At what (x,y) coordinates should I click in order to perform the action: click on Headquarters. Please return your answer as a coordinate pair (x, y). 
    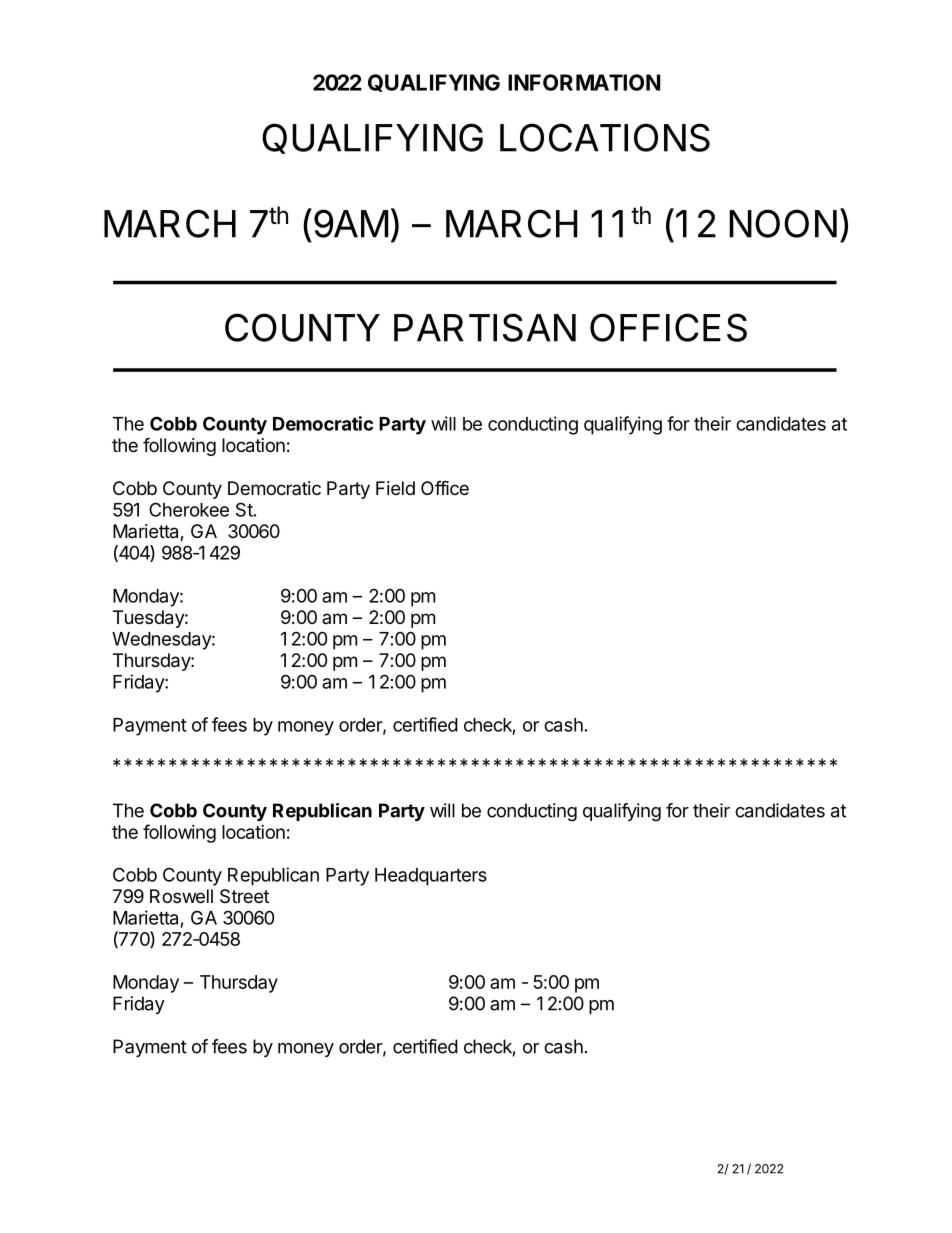
    Looking at the image, I should click on (431, 877).
